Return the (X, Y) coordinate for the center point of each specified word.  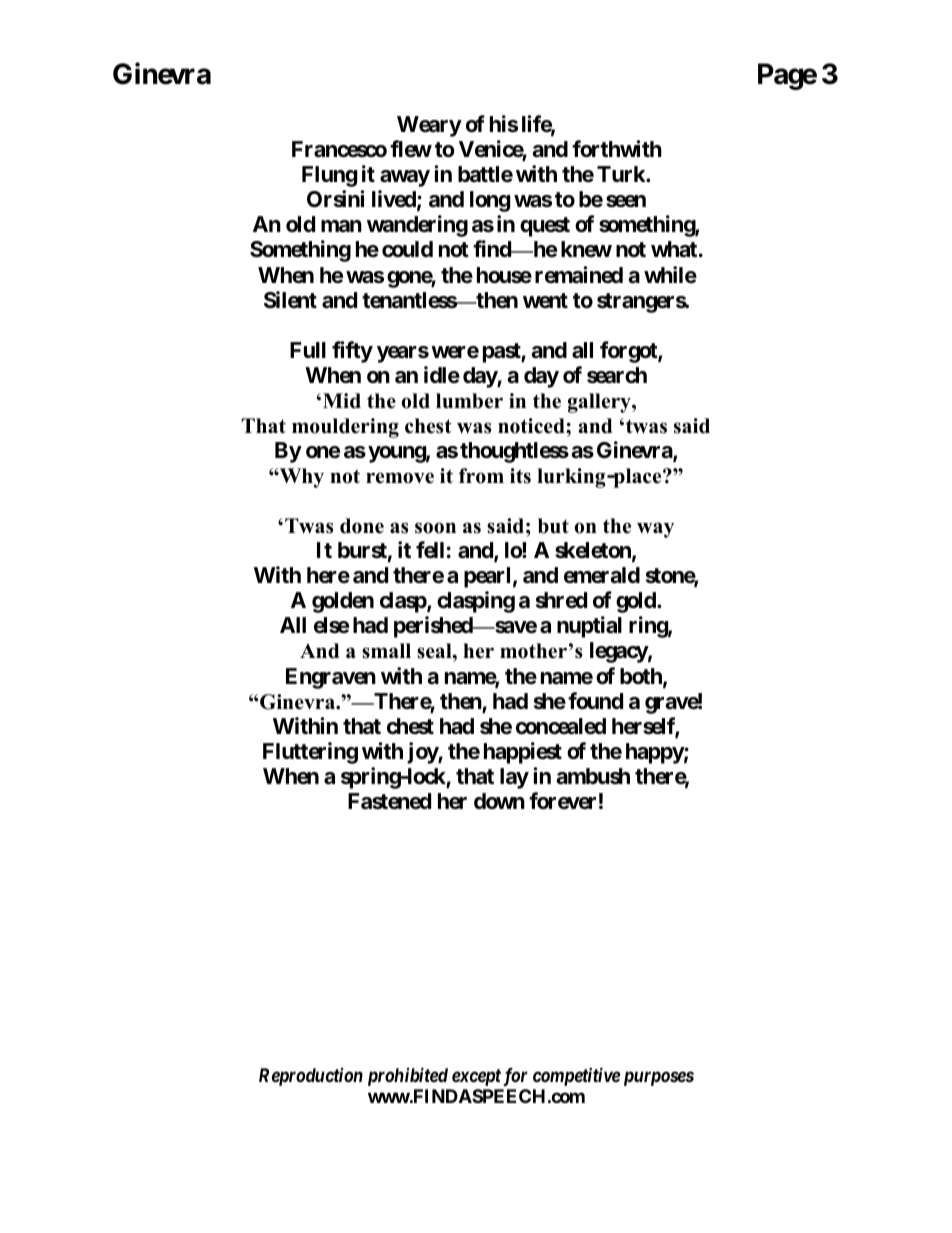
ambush (593, 776)
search (617, 375)
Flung (329, 176)
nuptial (589, 627)
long (490, 201)
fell (430, 550)
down (499, 801)
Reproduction (311, 1077)
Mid (342, 401)
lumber (469, 401)
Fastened (389, 801)
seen (626, 201)
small (386, 651)
